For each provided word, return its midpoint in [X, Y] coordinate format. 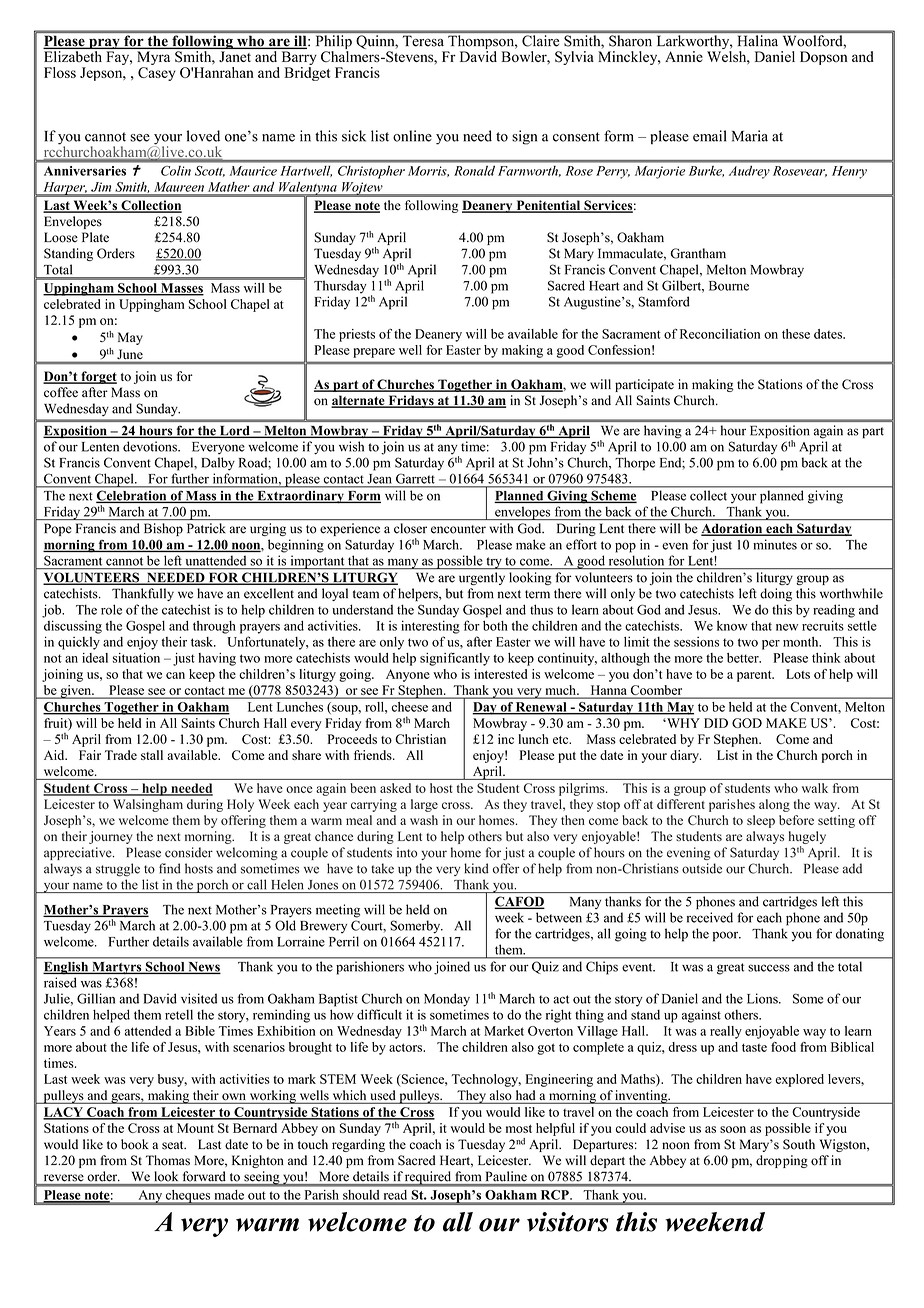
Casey [157, 74]
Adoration [733, 529]
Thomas [168, 1160]
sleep [761, 821]
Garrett [415, 479]
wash [424, 820]
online [412, 136]
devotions [151, 446]
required [428, 1178]
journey [110, 837]
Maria [750, 136]
